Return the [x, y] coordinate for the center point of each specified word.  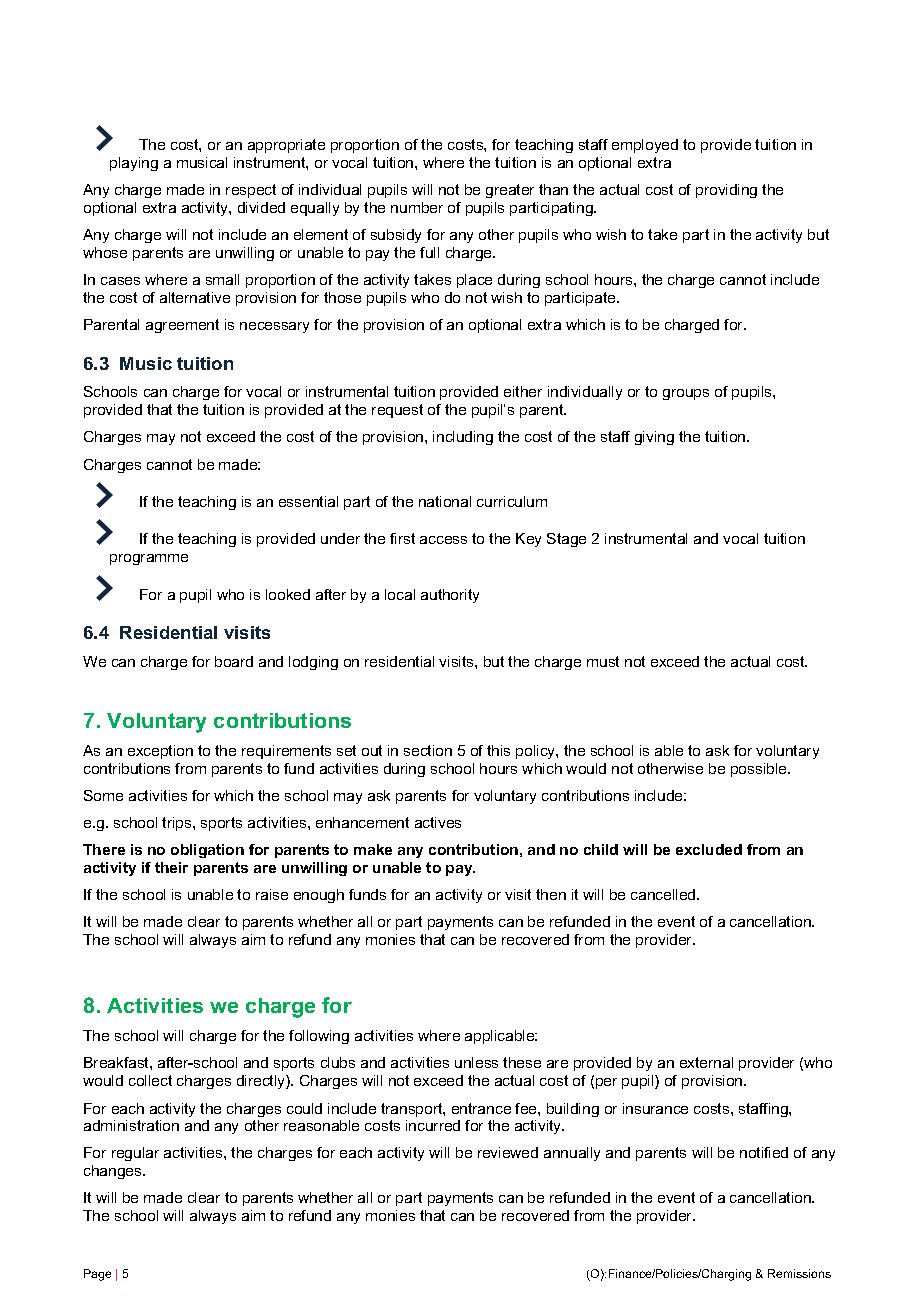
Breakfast [117, 1062]
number [417, 207]
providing [726, 191]
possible [760, 770]
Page [97, 1275]
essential [308, 501]
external [706, 1062]
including [463, 438]
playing [134, 164]
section [428, 750]
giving [654, 438]
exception [160, 752]
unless [476, 1062]
